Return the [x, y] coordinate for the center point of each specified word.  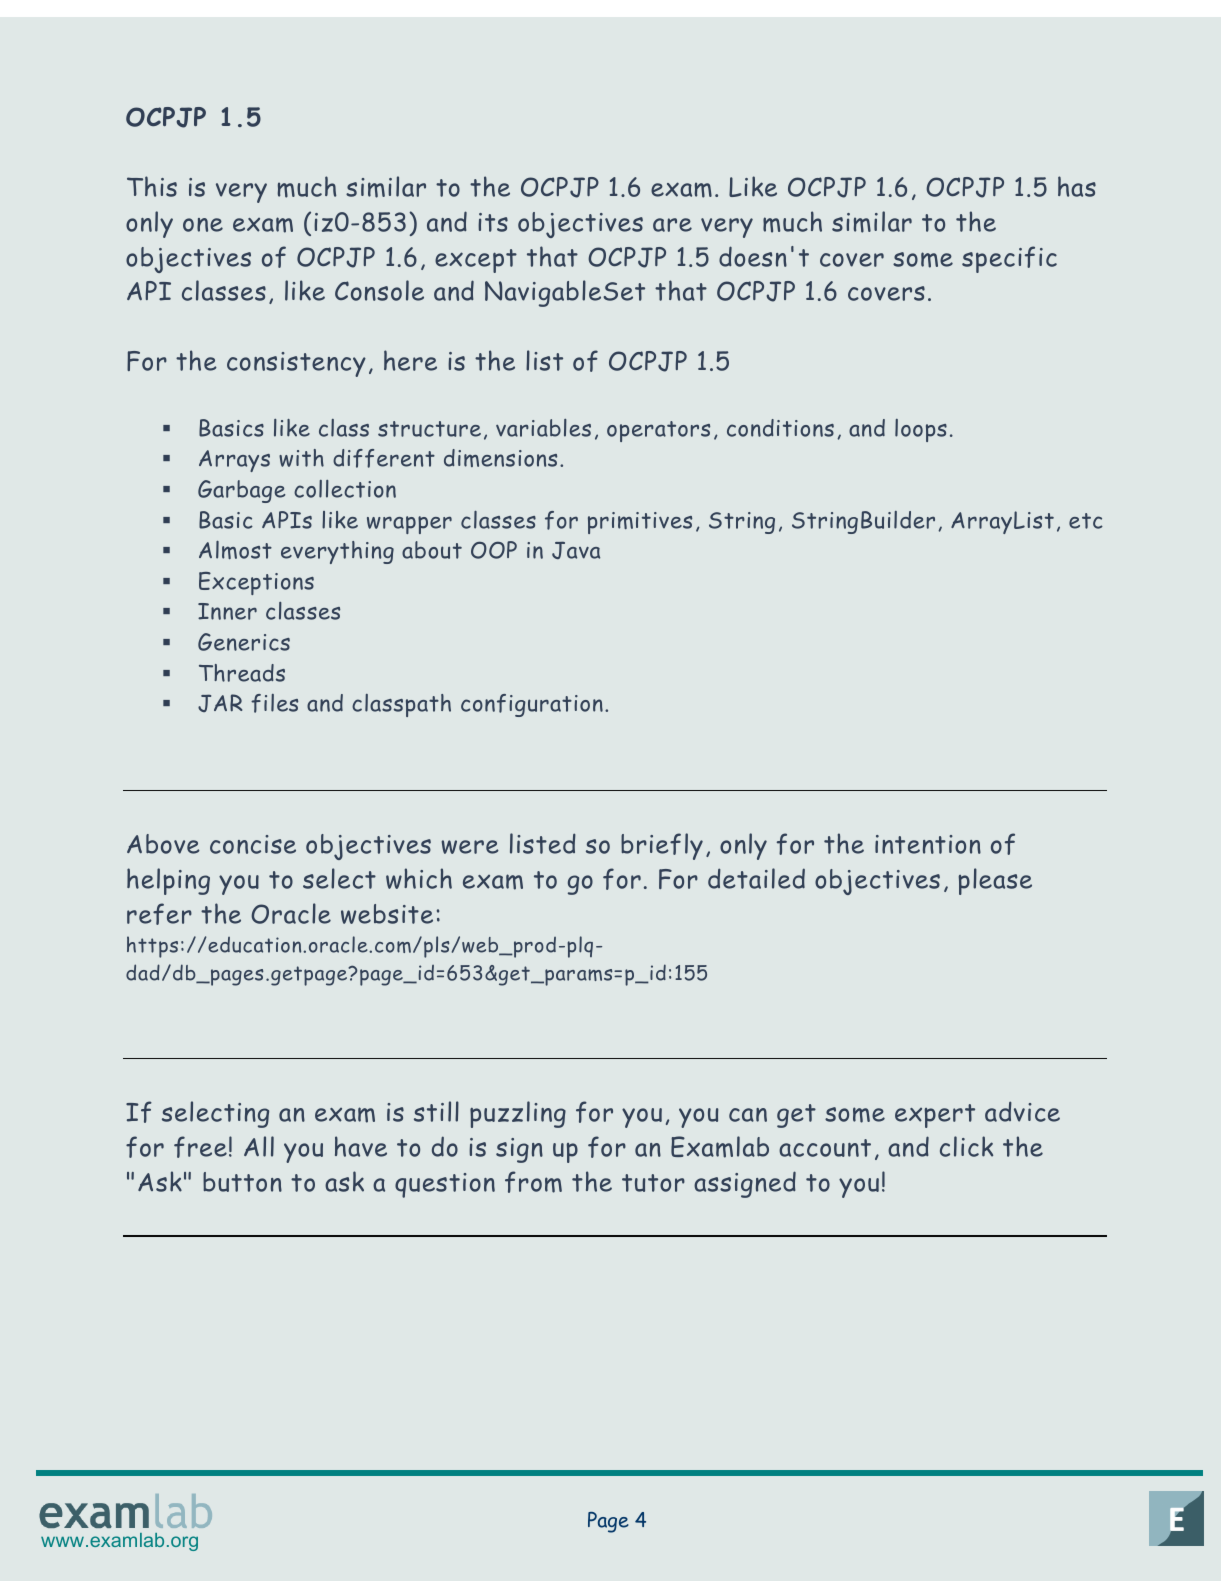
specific [1009, 259]
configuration [532, 705]
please [995, 881]
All [259, 1146]
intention [928, 844]
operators [658, 431]
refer [159, 914]
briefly [662, 846]
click [966, 1146]
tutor [653, 1183]
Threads [242, 673]
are [672, 225]
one [203, 225]
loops [921, 430]
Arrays [234, 461]
